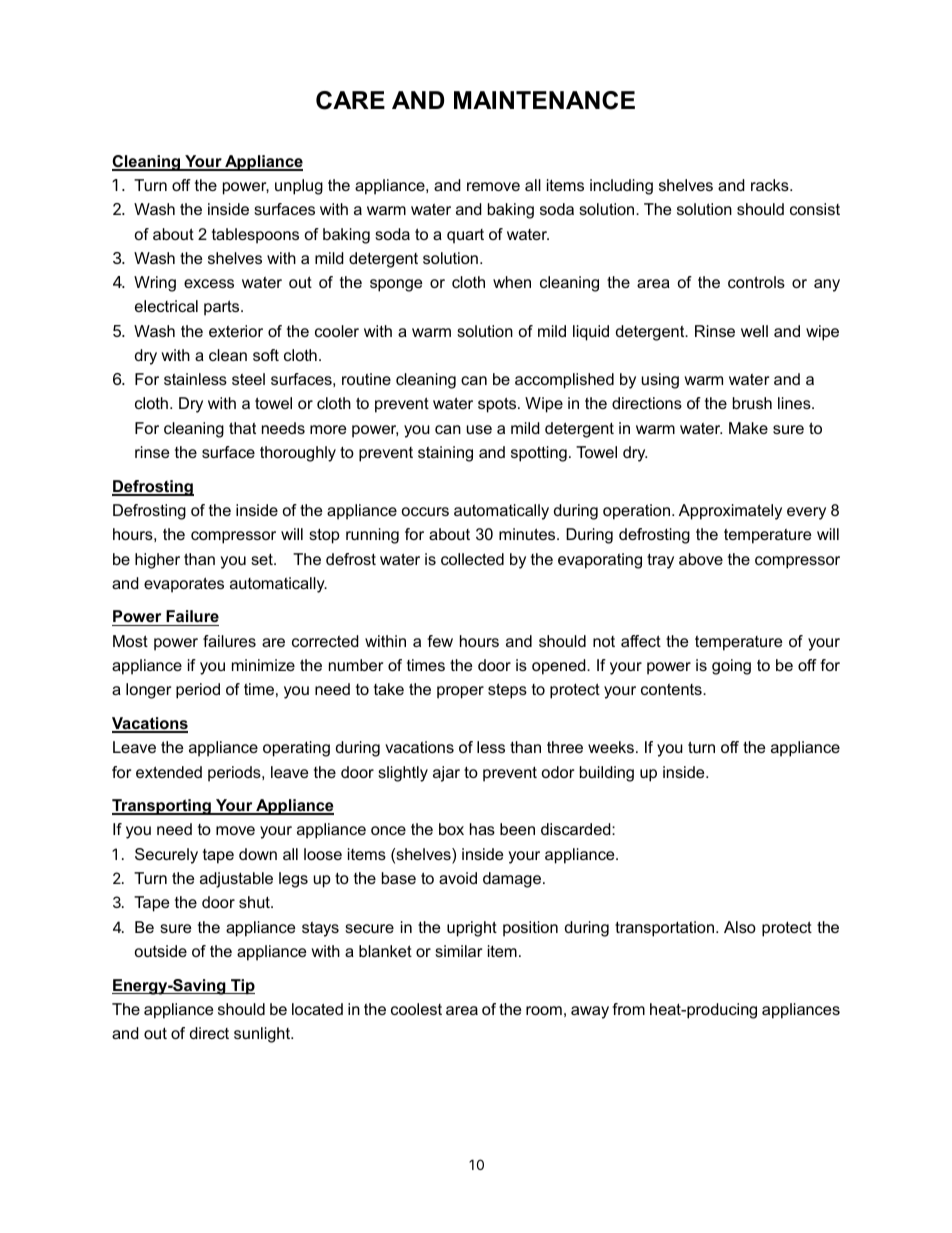 The width and height of the image is (952, 1233). I want to click on above, so click(701, 559).
